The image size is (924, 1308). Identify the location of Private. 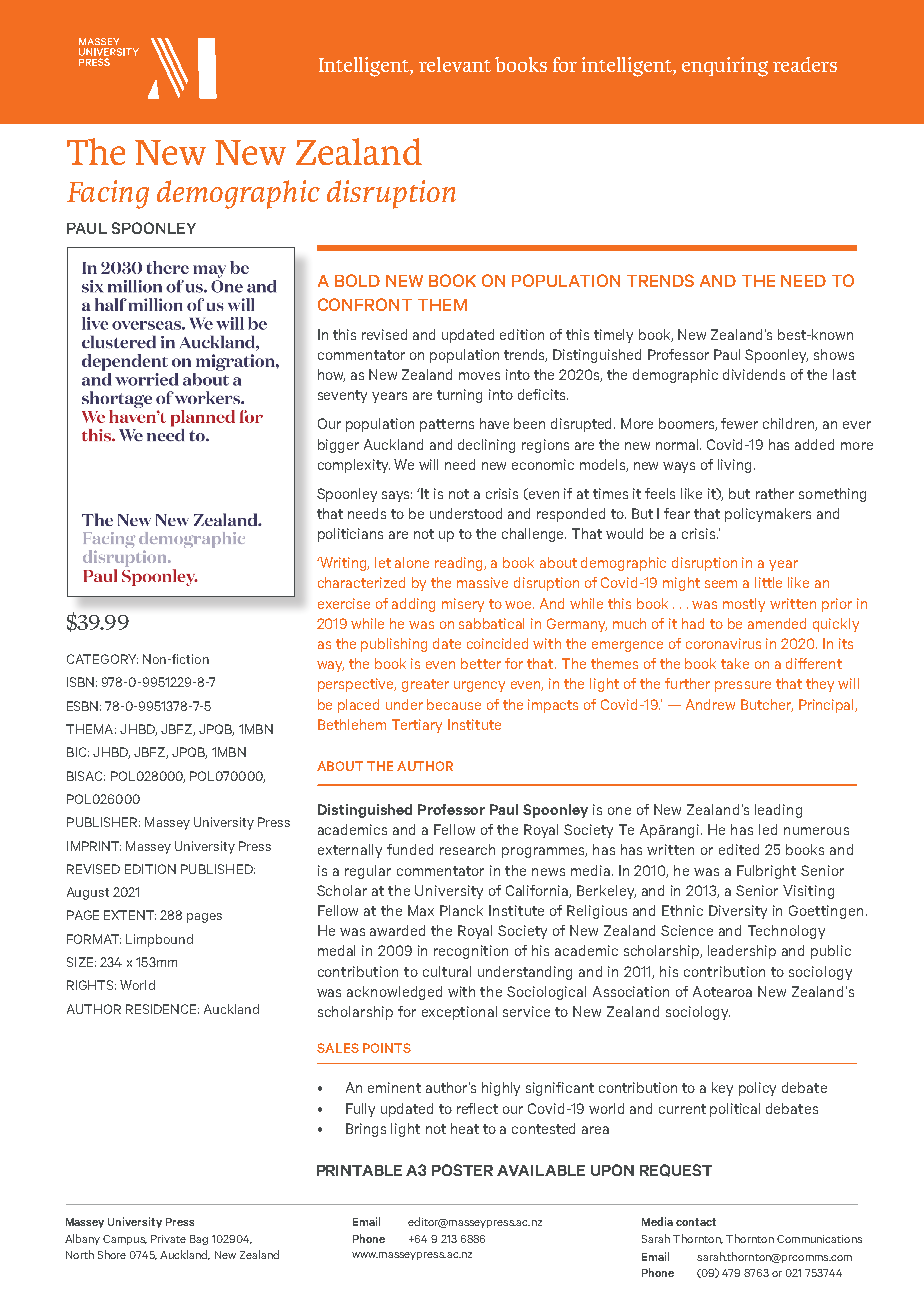
(168, 1239).
